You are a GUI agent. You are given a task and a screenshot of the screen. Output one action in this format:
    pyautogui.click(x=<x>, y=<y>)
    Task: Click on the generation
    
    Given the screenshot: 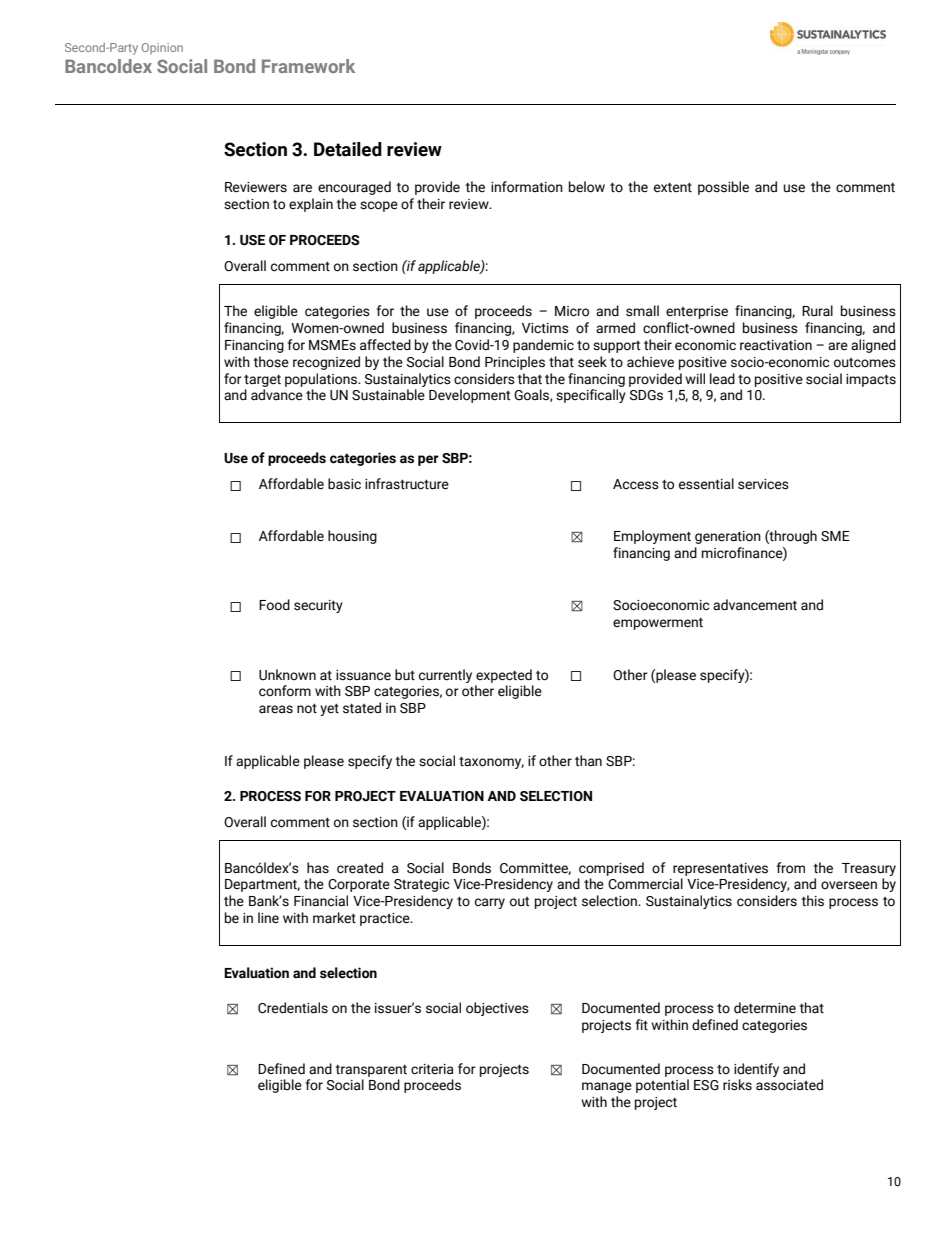 What is the action you would take?
    pyautogui.click(x=728, y=537)
